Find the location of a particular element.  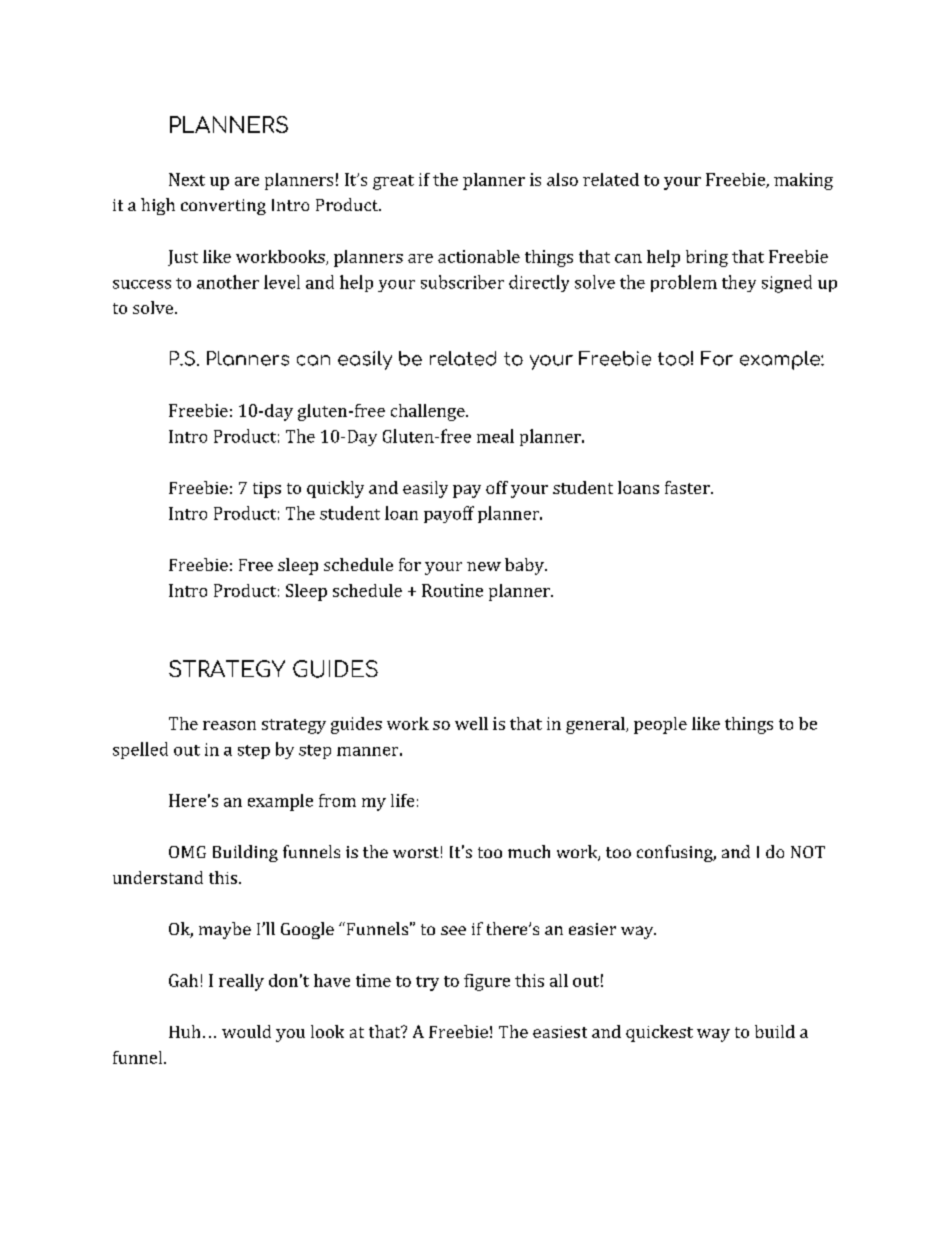

bring is located at coordinates (707, 258).
